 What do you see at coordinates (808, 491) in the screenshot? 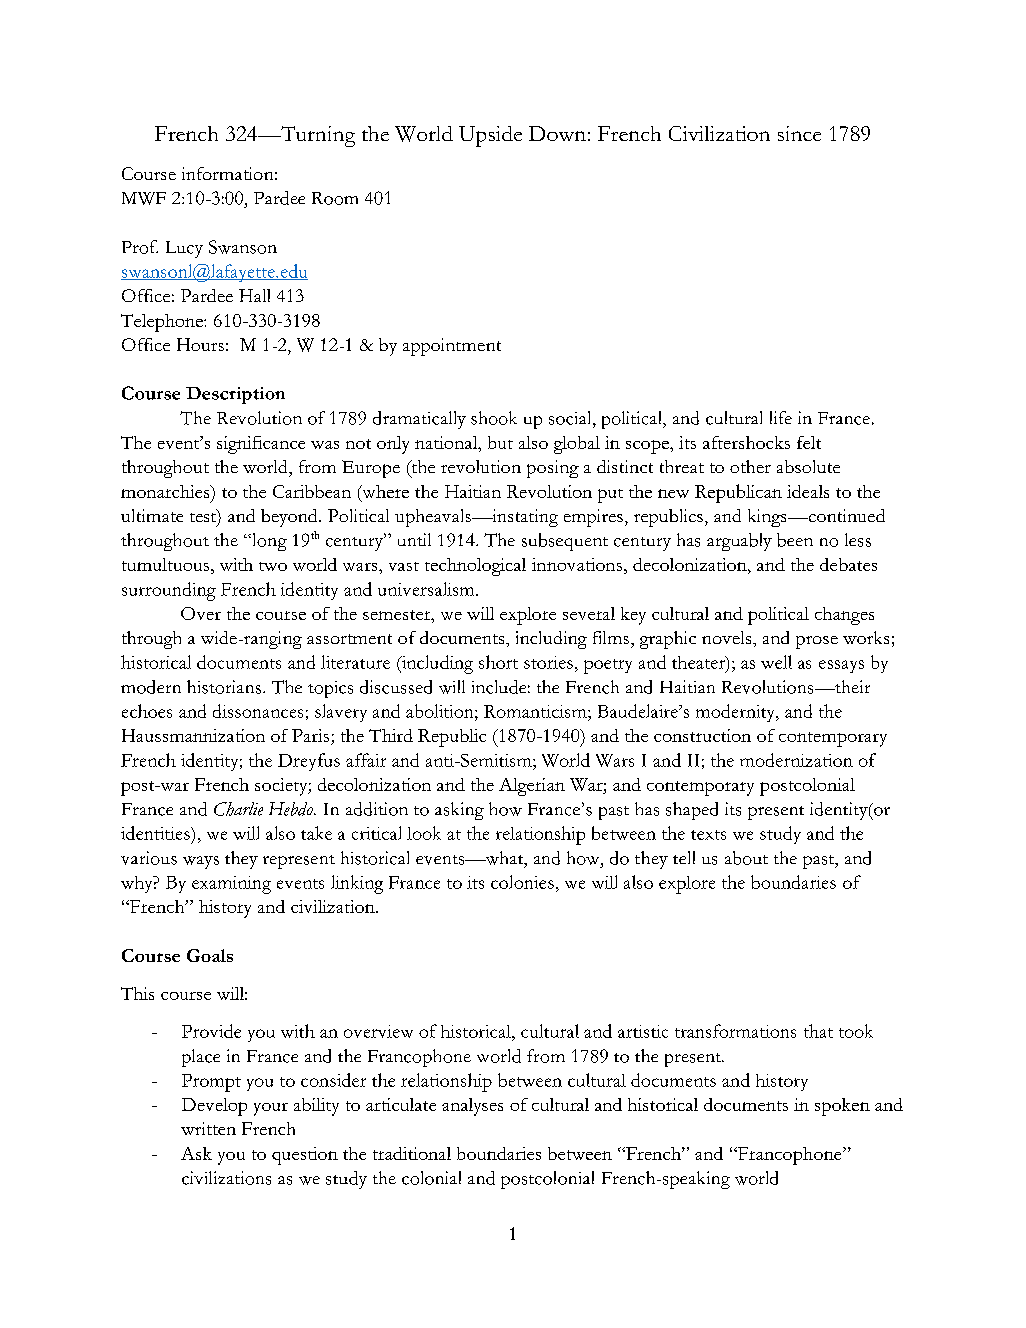
I see `ideals` at bounding box center [808, 491].
